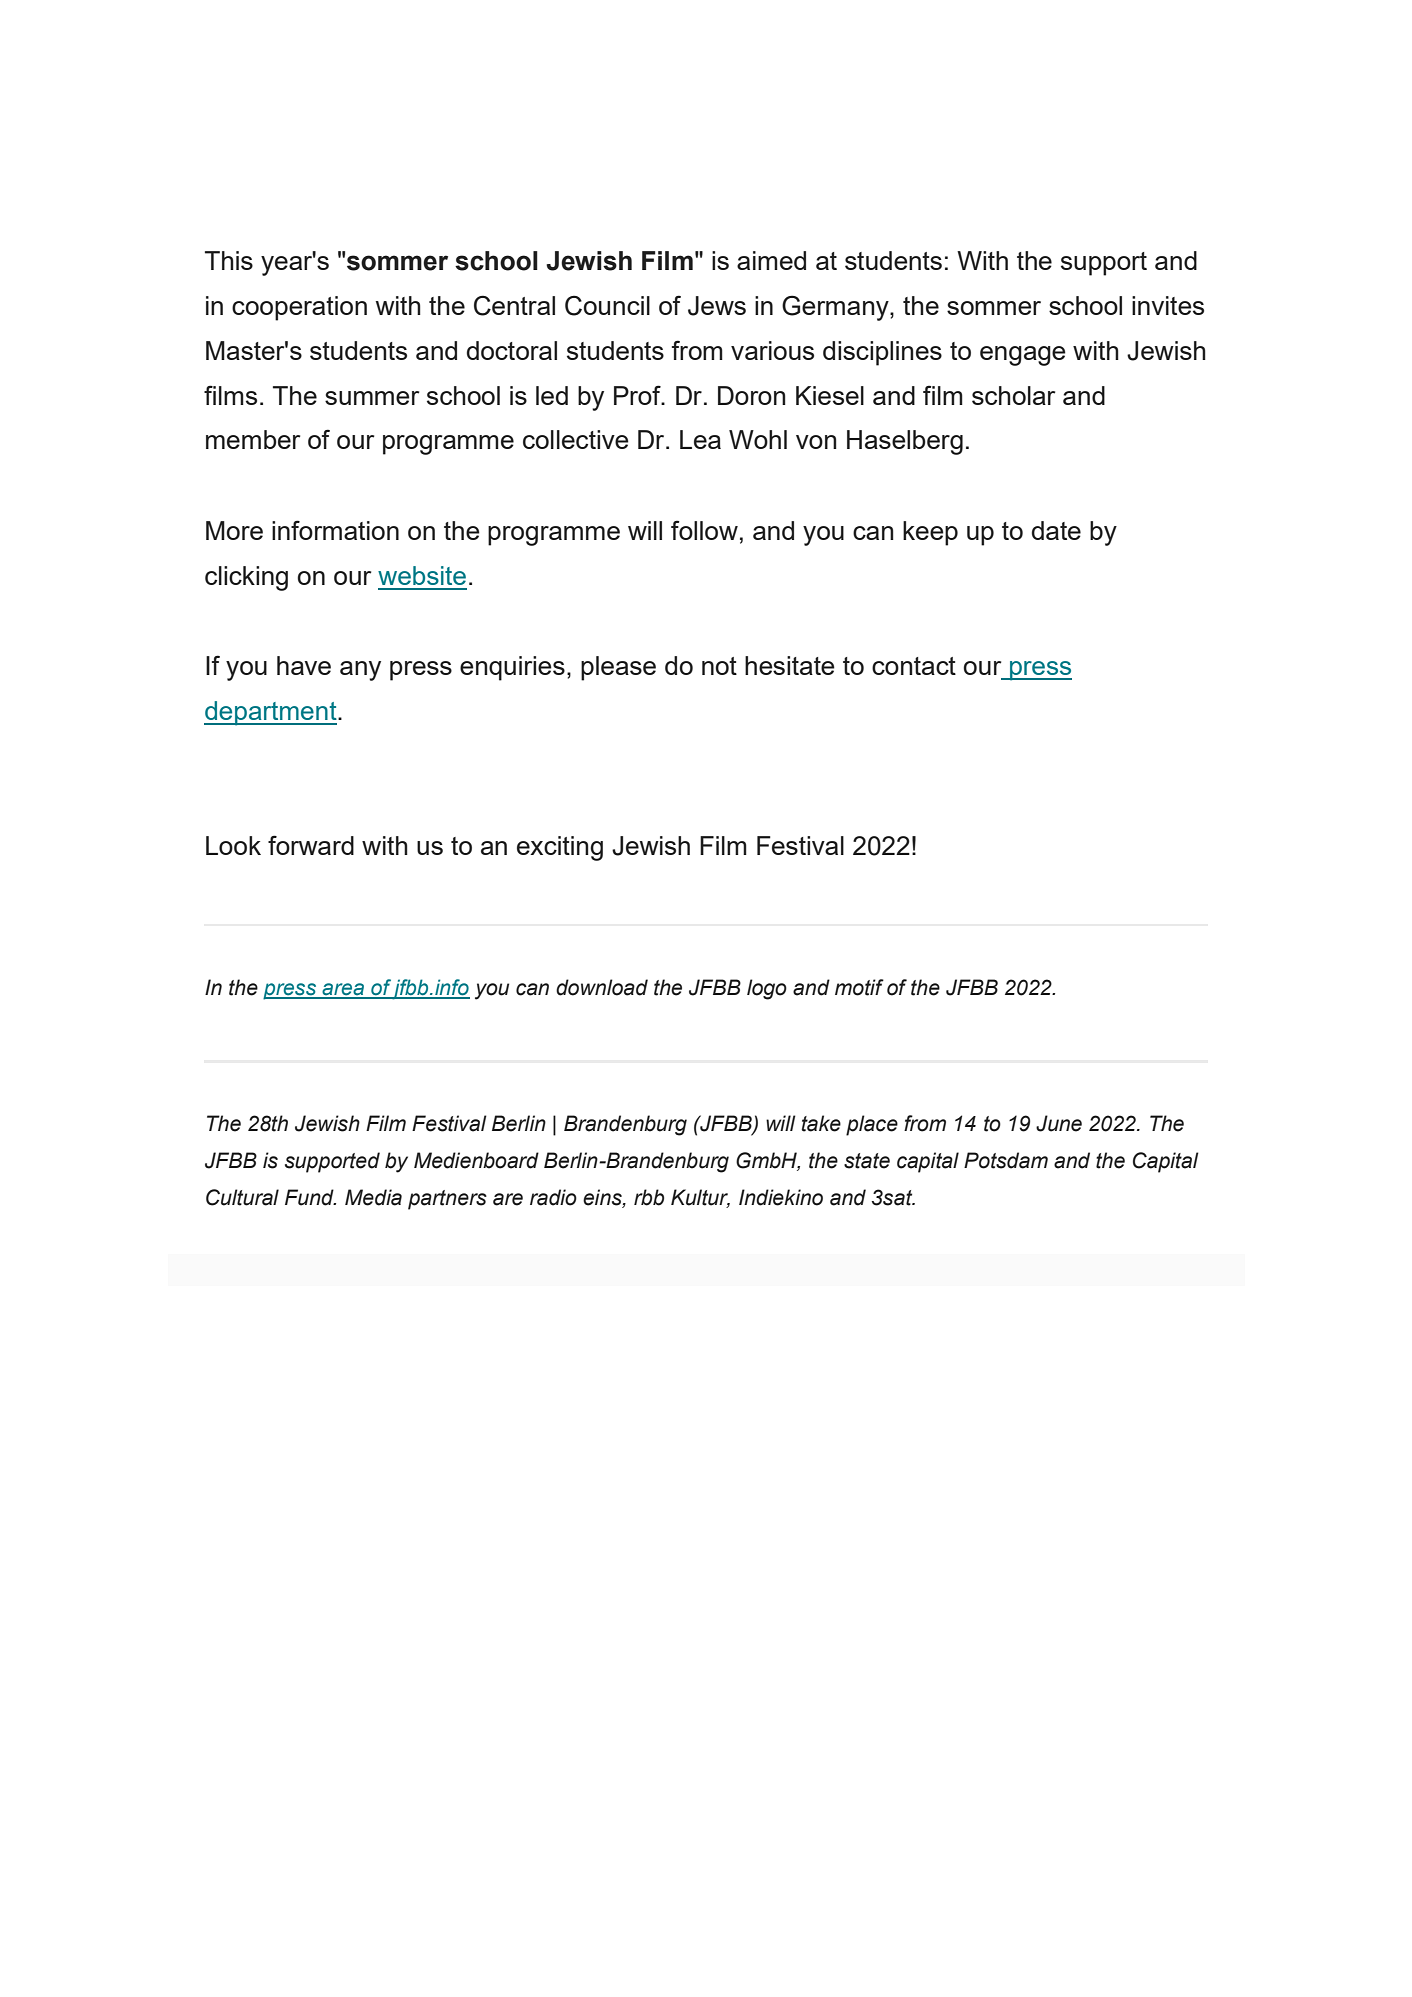  I want to click on Potsdam, so click(1006, 1160).
